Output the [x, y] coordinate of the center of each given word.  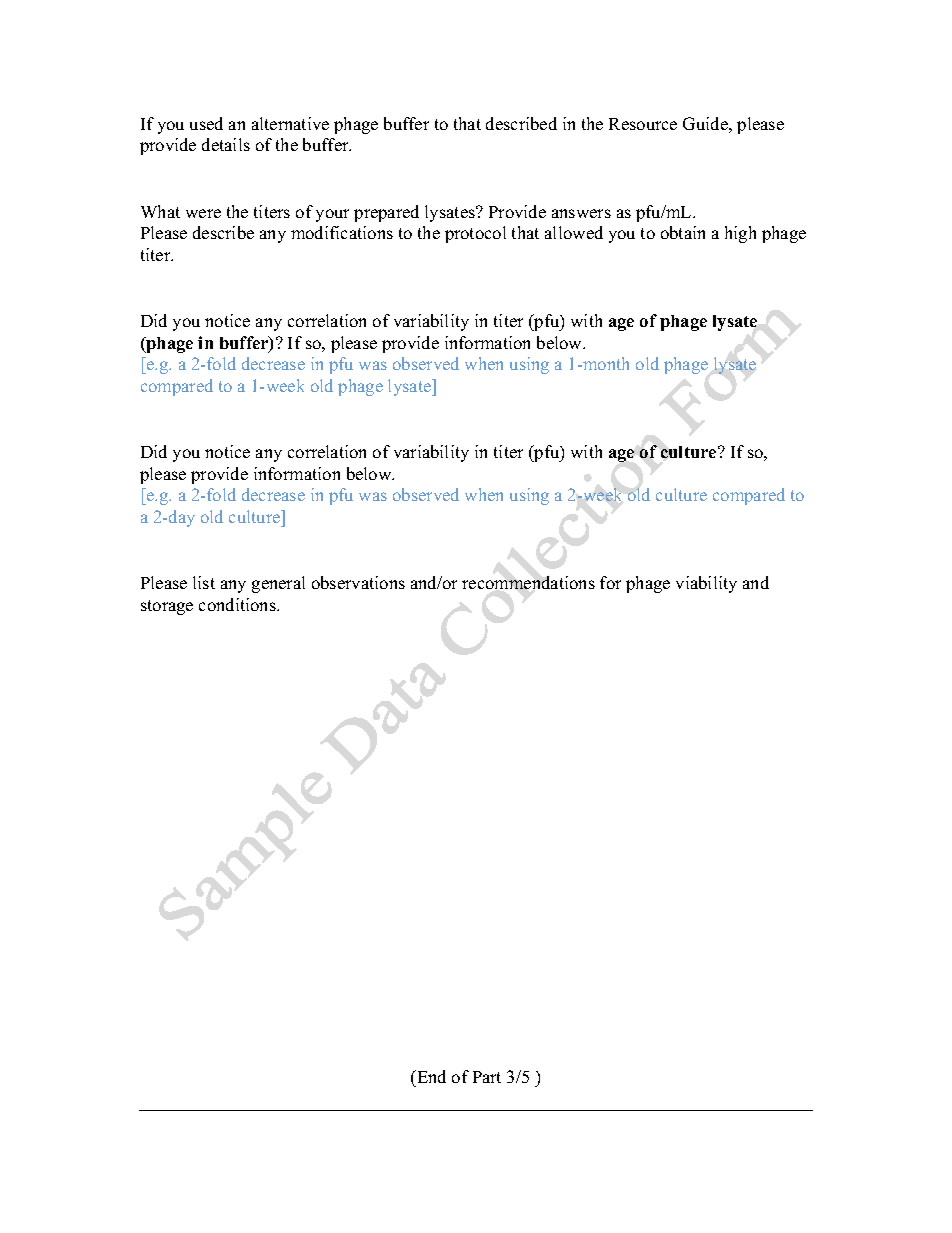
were [203, 213]
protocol [475, 234]
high [740, 234]
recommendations [528, 582]
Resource [643, 124]
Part [487, 1077]
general [278, 584]
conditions [238, 604]
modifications [342, 232]
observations [358, 582]
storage [167, 607]
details [226, 144]
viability [706, 584]
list [204, 582]
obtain [683, 232]
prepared [386, 213]
